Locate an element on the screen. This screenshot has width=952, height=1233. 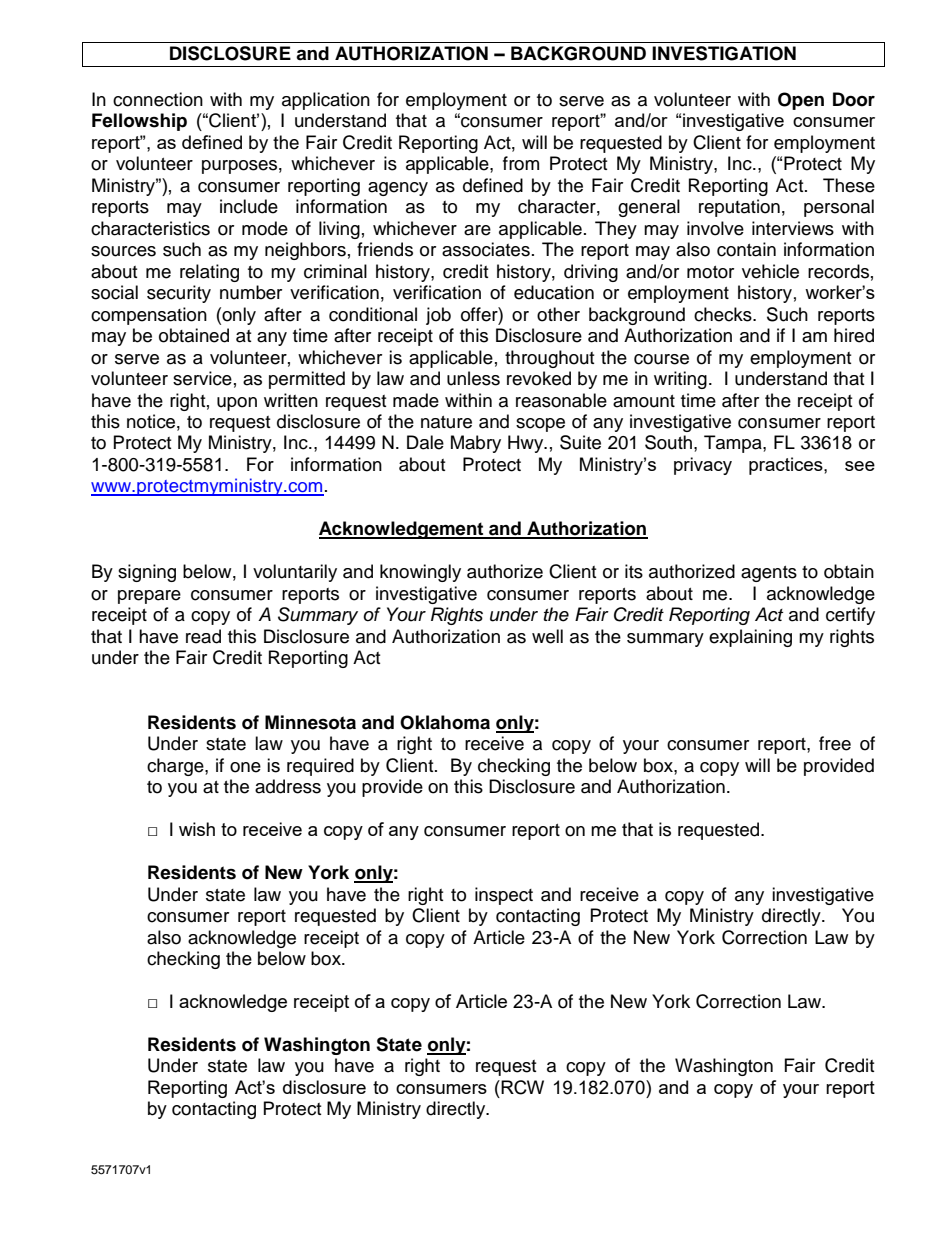
Open is located at coordinates (801, 101).
